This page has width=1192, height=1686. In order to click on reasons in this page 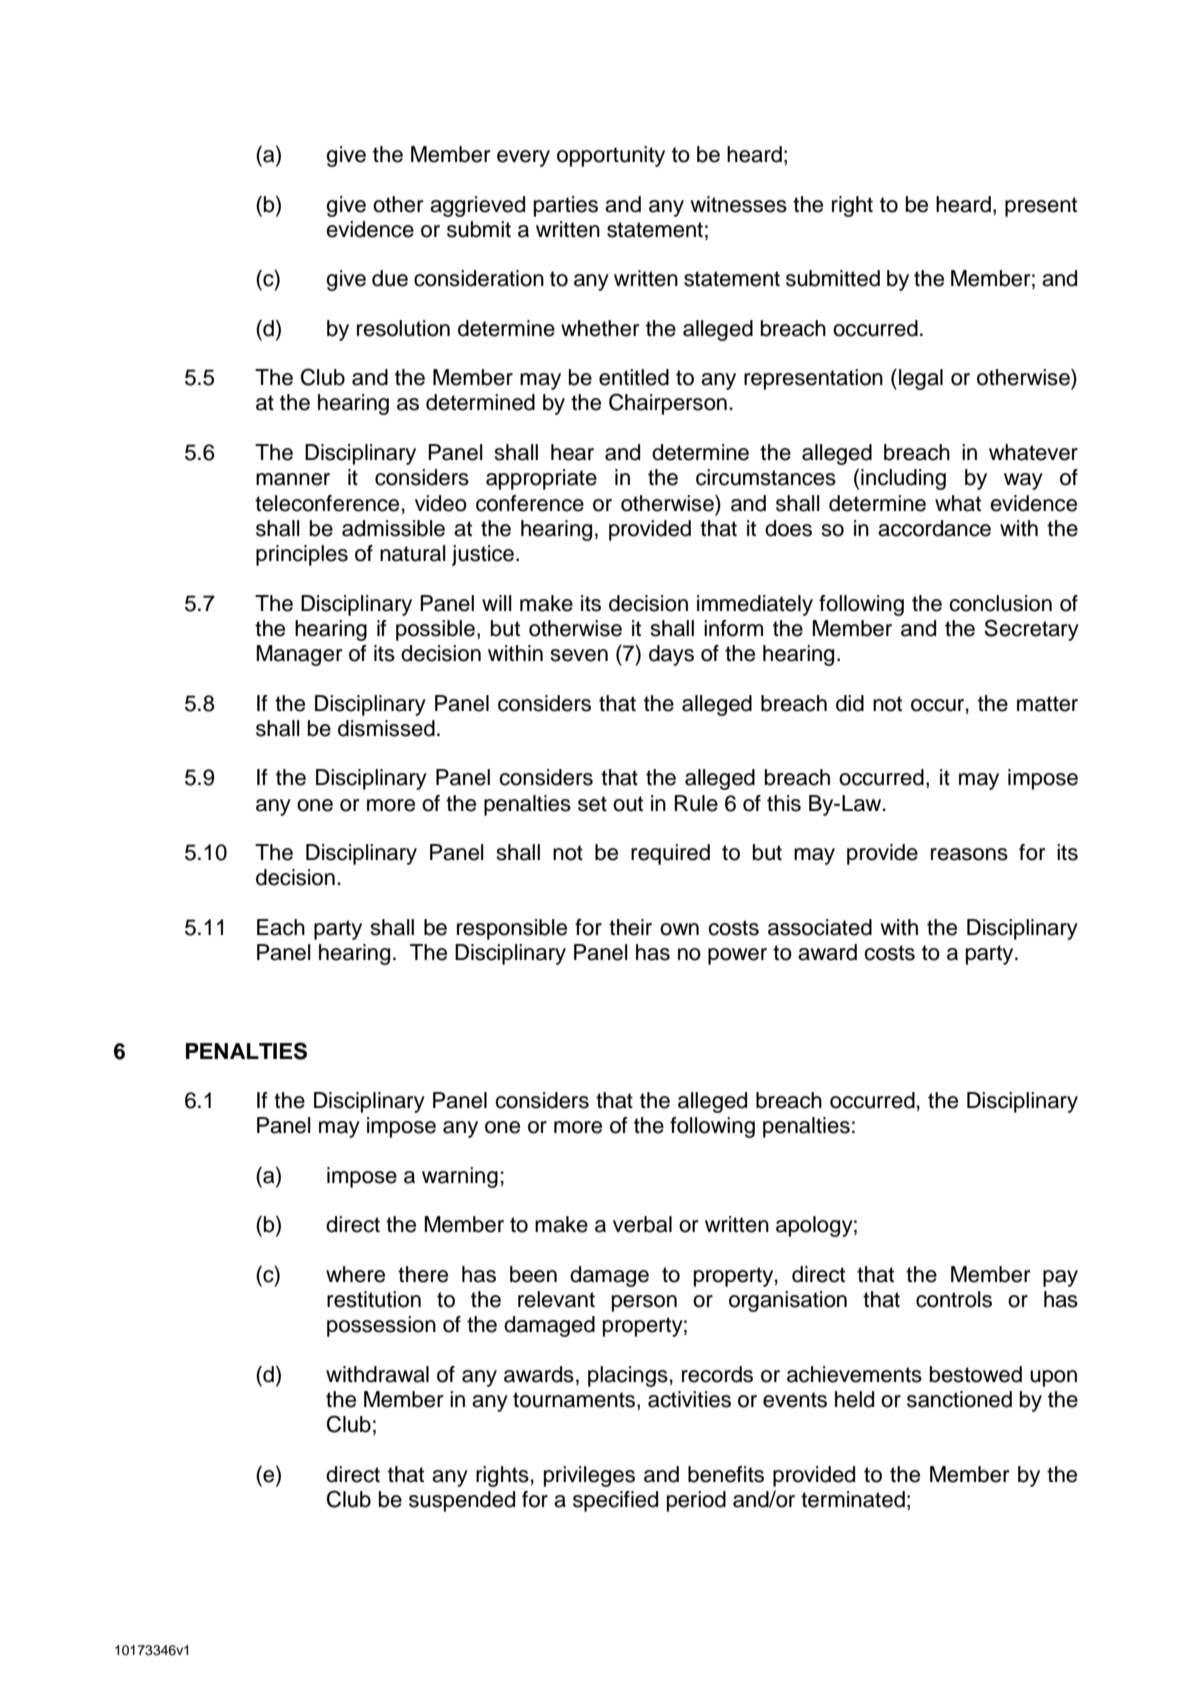, I will do `click(969, 854)`.
